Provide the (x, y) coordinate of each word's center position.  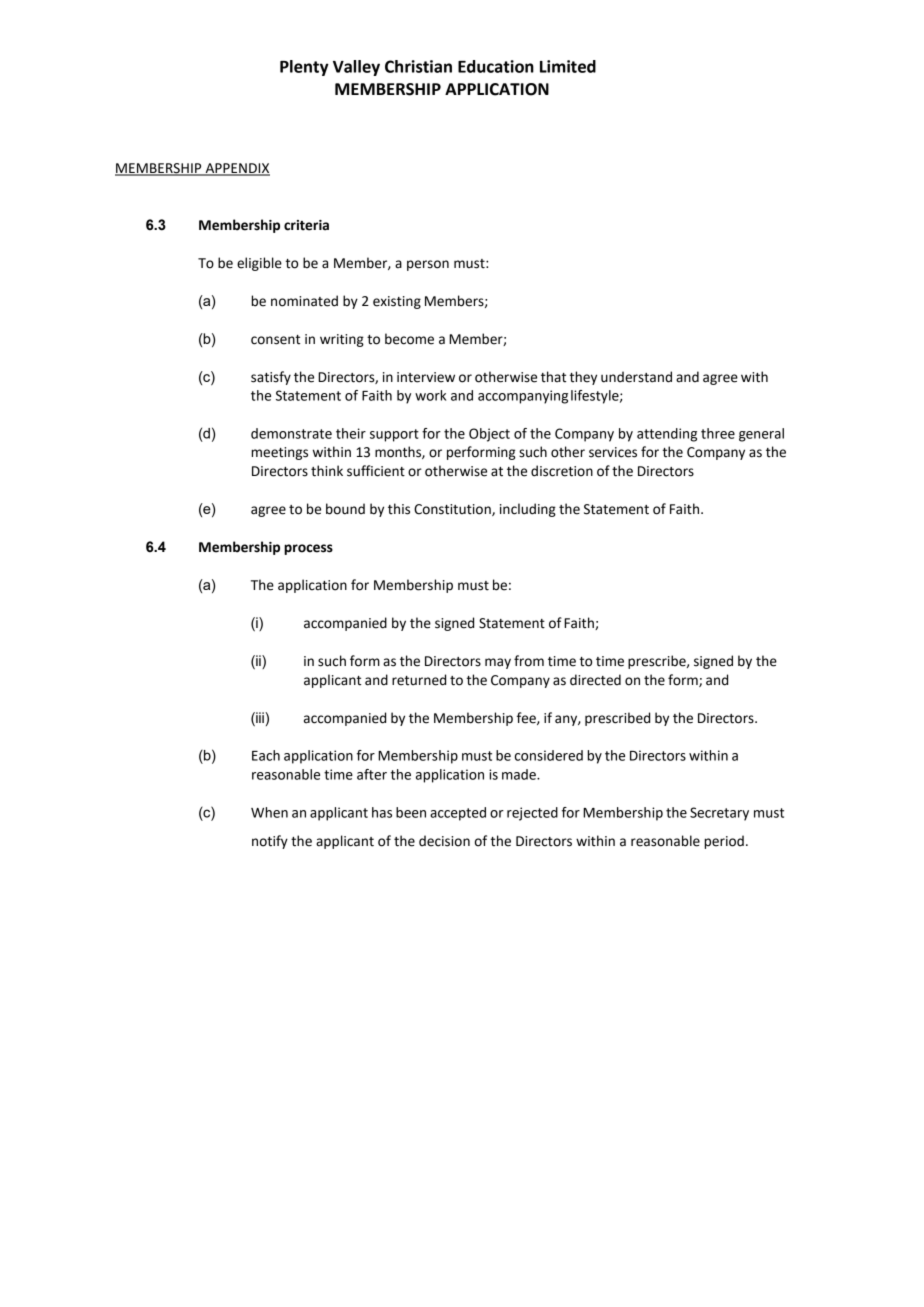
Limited (568, 66)
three (718, 433)
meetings (279, 453)
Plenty (304, 68)
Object (489, 435)
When (269, 812)
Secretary (719, 814)
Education (496, 66)
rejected (532, 814)
